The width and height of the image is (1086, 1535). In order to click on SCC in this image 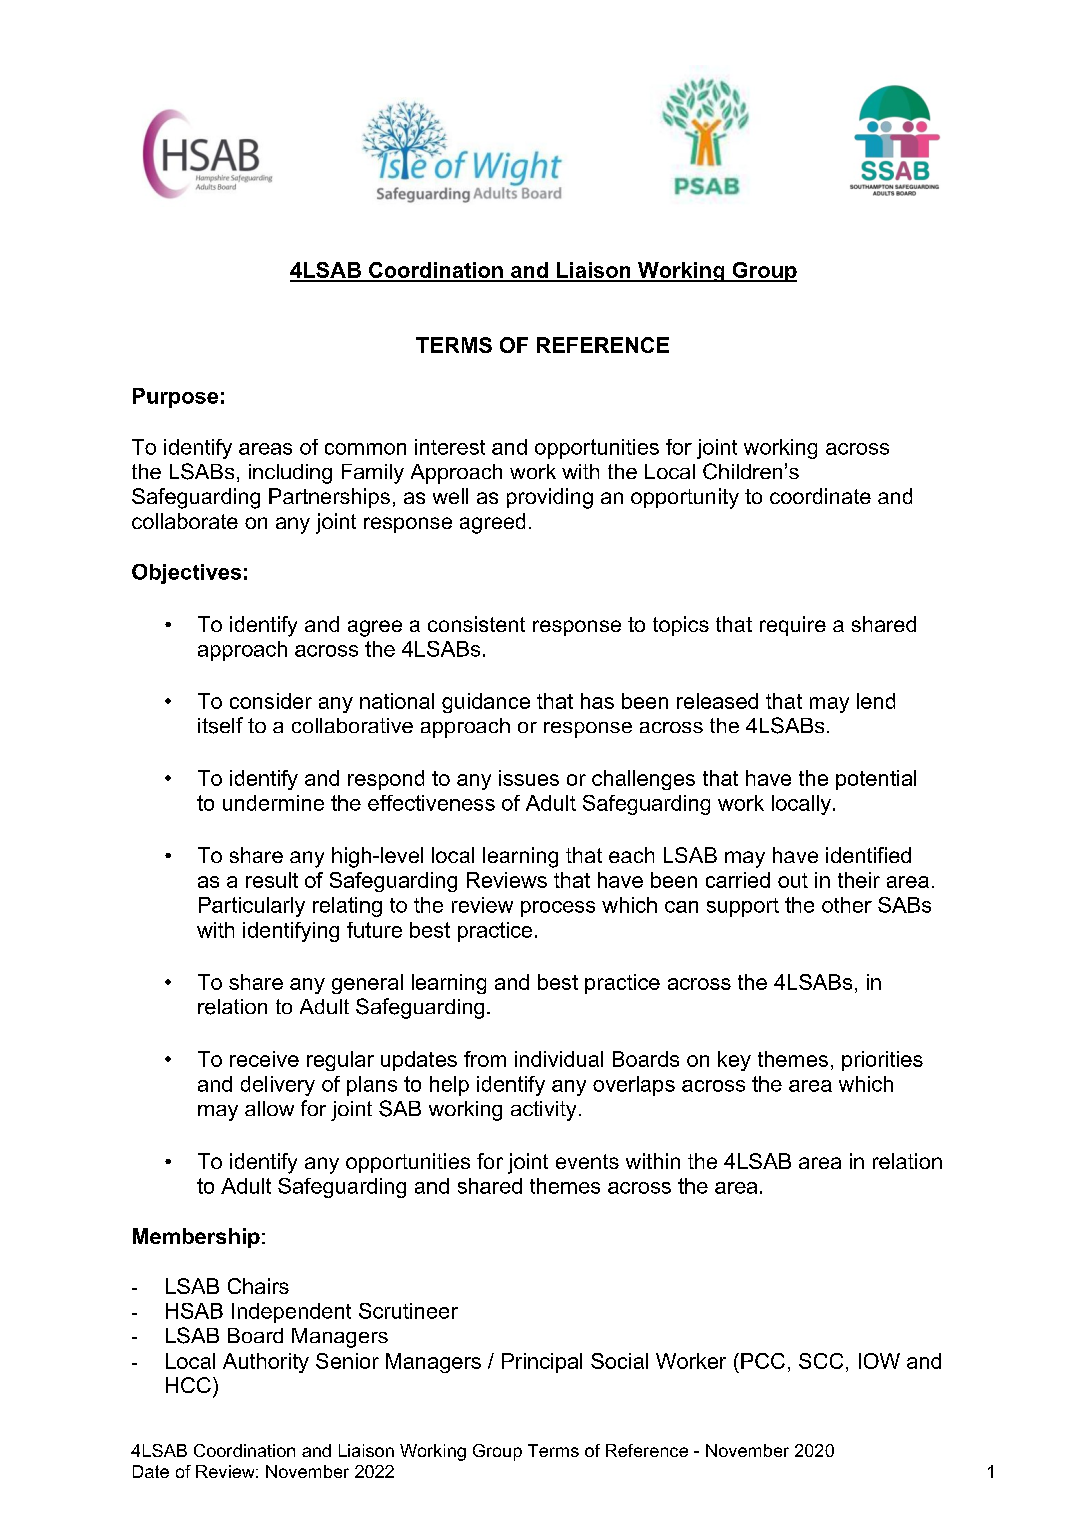, I will do `click(821, 1361)`.
